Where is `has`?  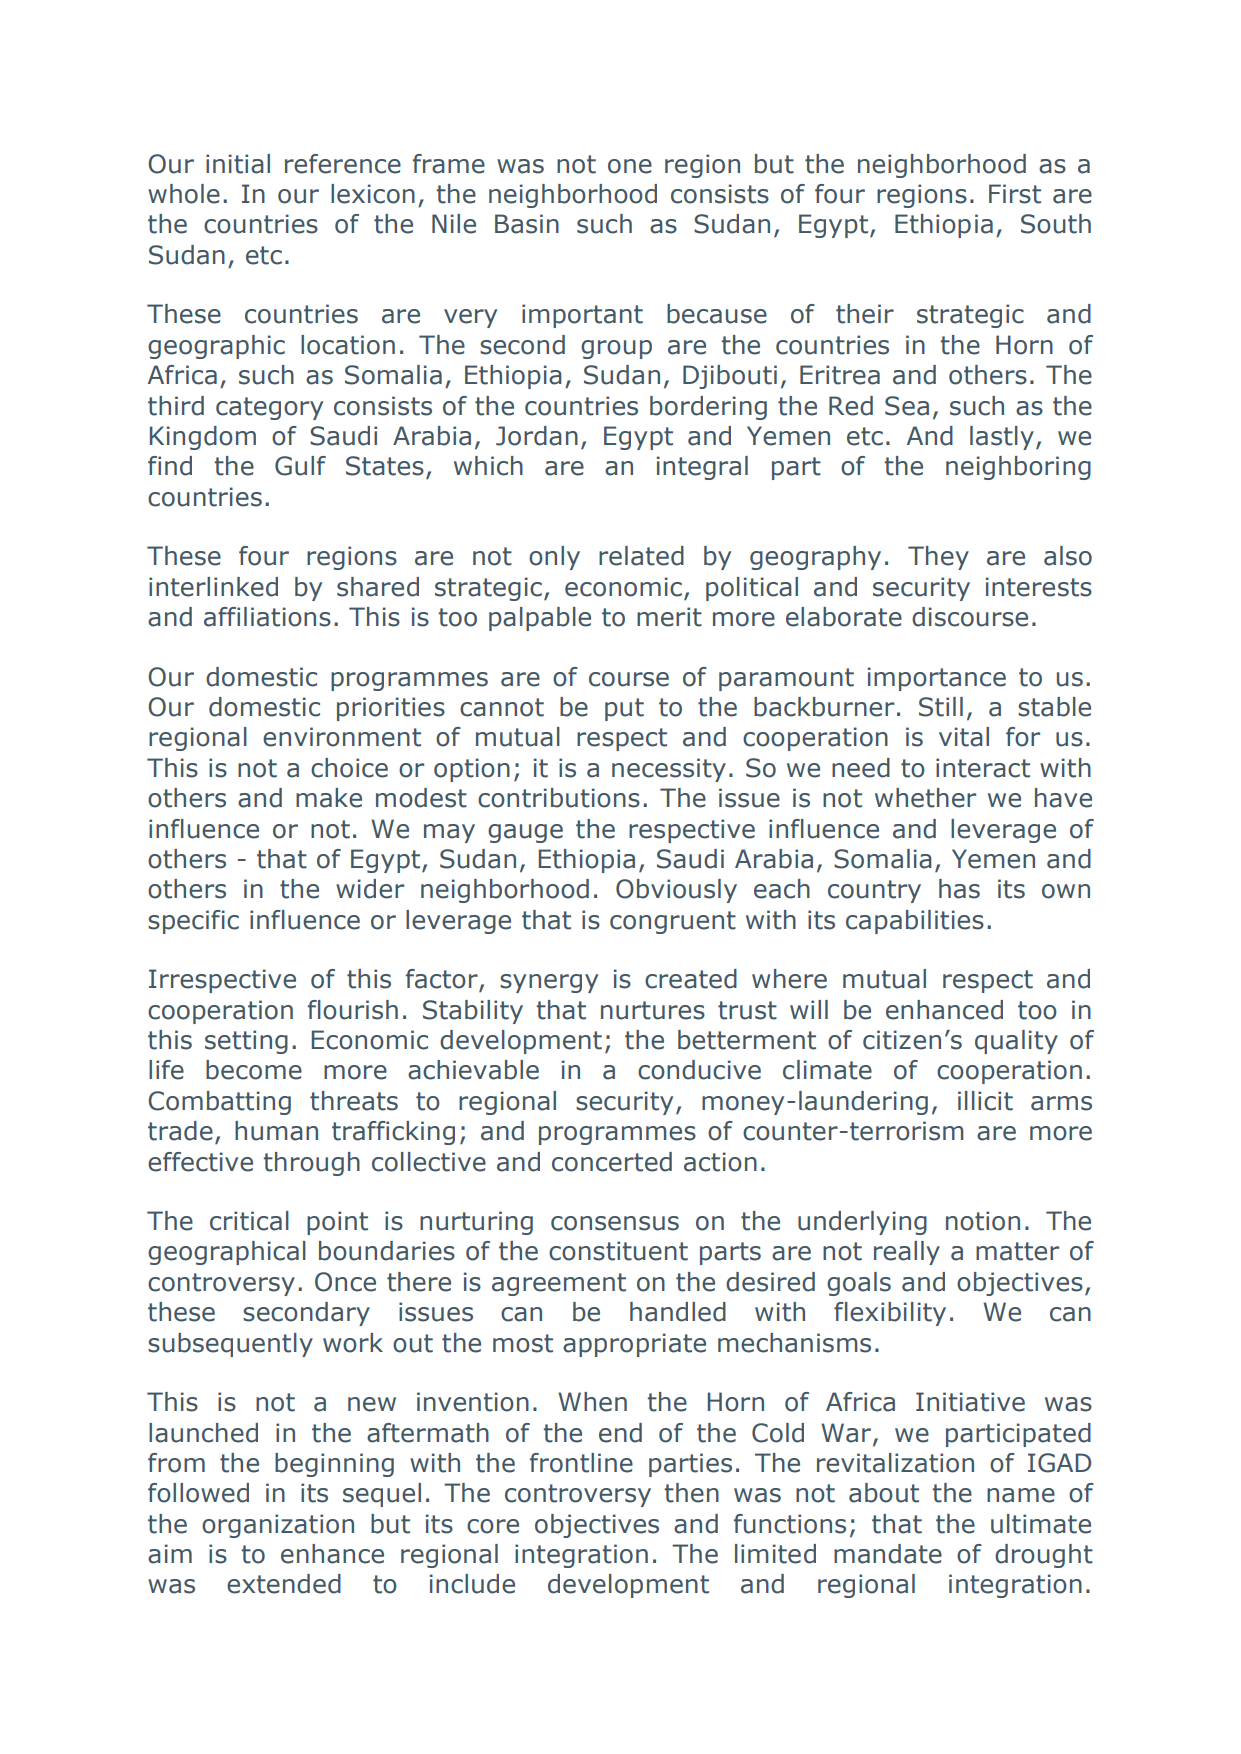
has is located at coordinates (959, 889).
